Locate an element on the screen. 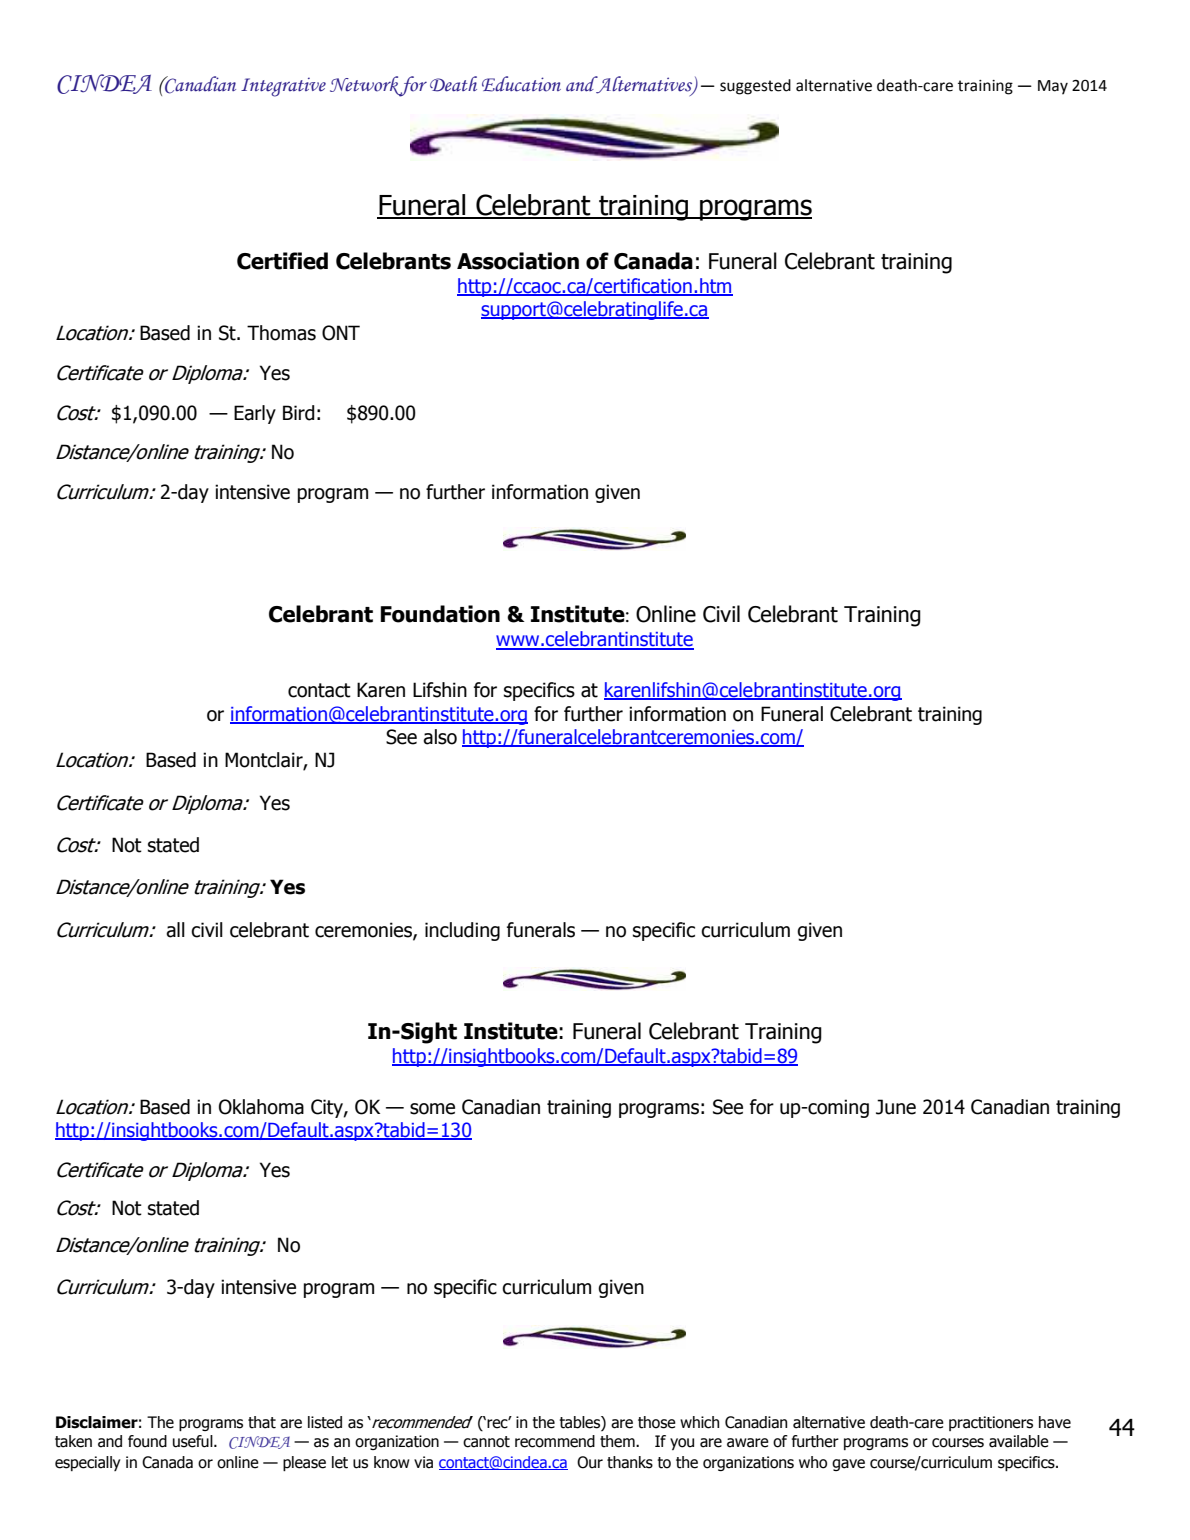 Image resolution: width=1190 pixels, height=1540 pixels. Education is located at coordinates (521, 84).
